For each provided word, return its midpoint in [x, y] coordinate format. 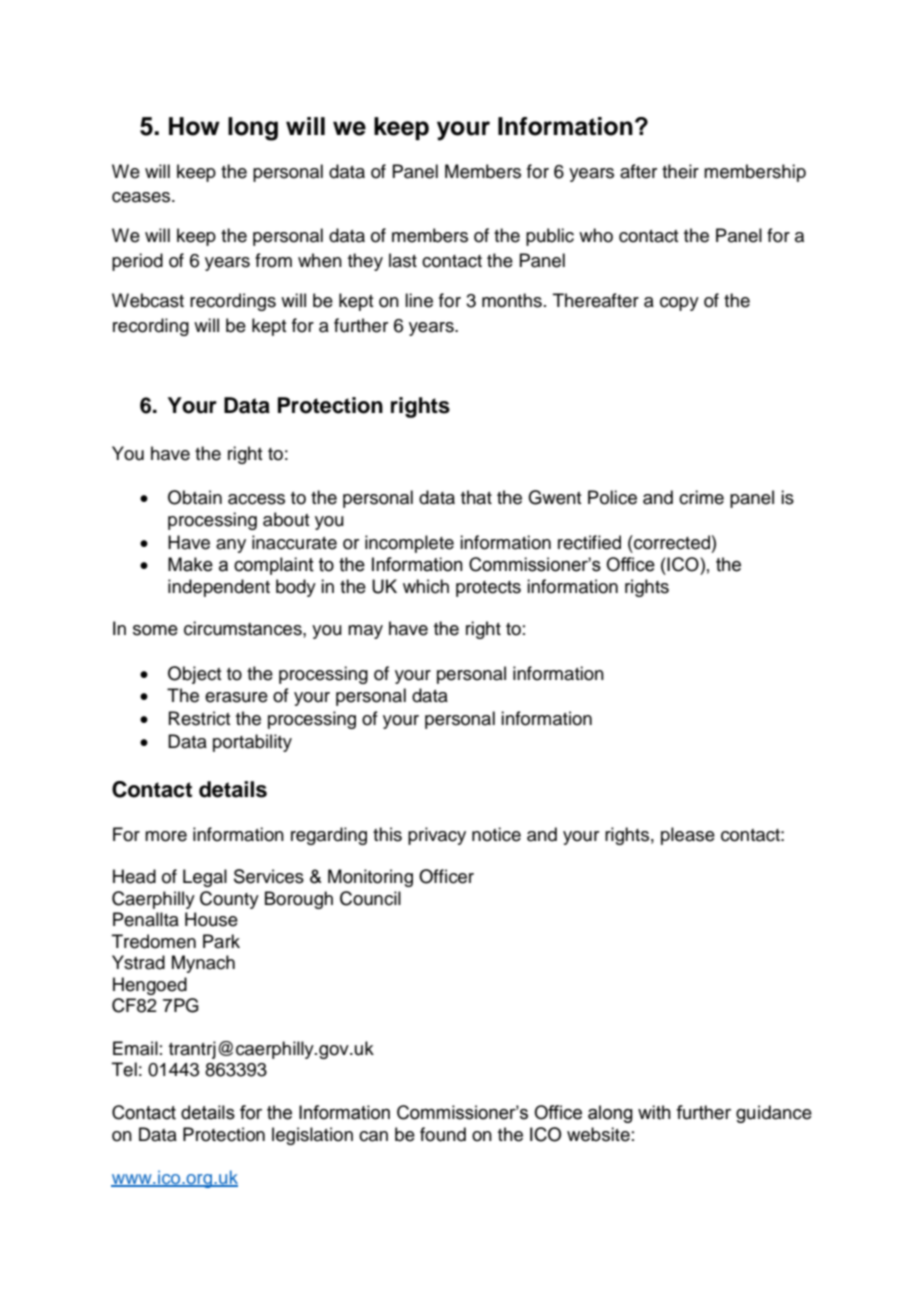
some [155, 630]
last [403, 260]
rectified [589, 542]
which [426, 586]
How [194, 126]
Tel [124, 1069]
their [680, 171]
